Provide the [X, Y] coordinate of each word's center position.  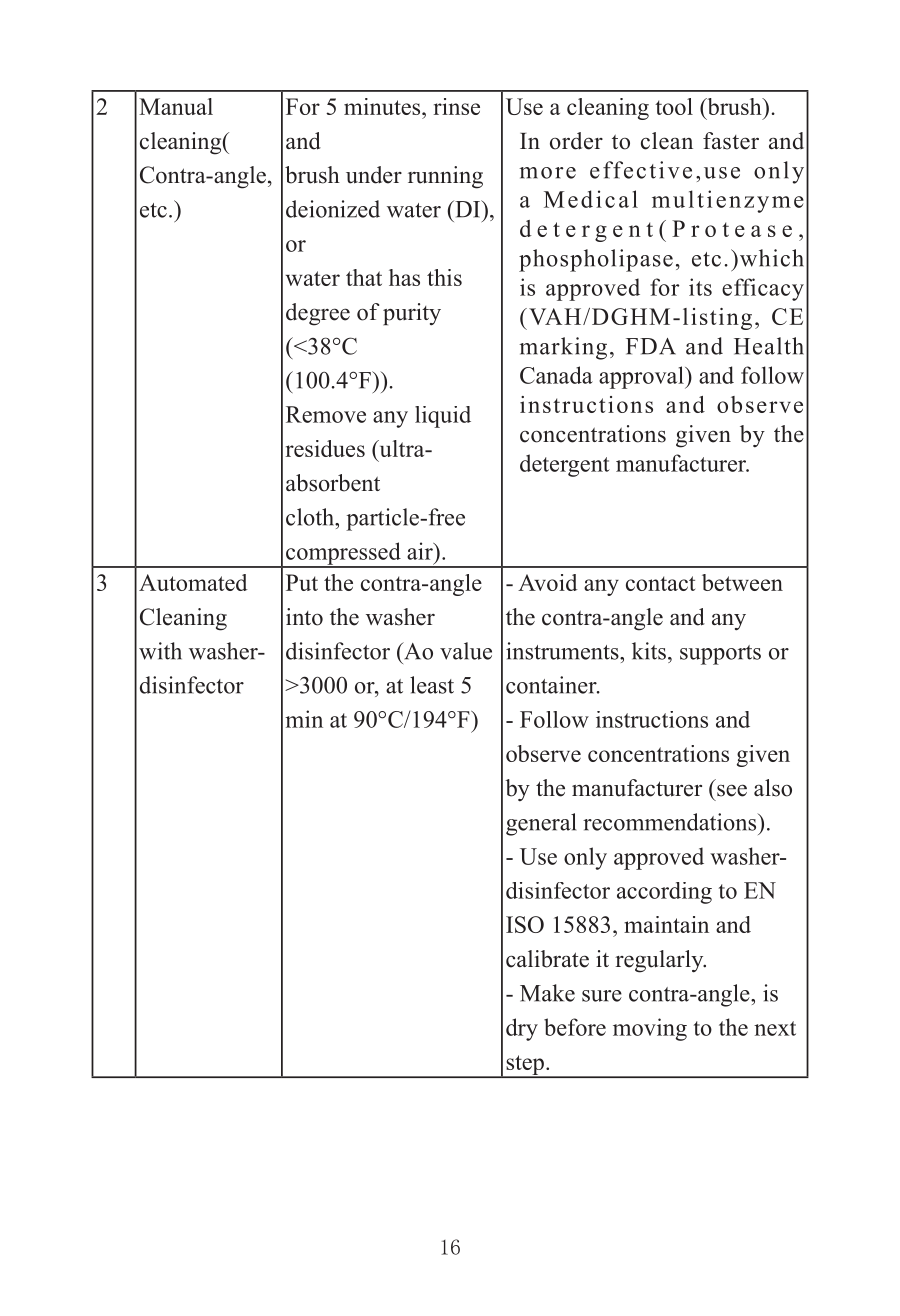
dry [522, 1029]
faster [731, 141]
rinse [457, 106]
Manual [176, 106]
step [525, 1066]
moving [650, 1029]
